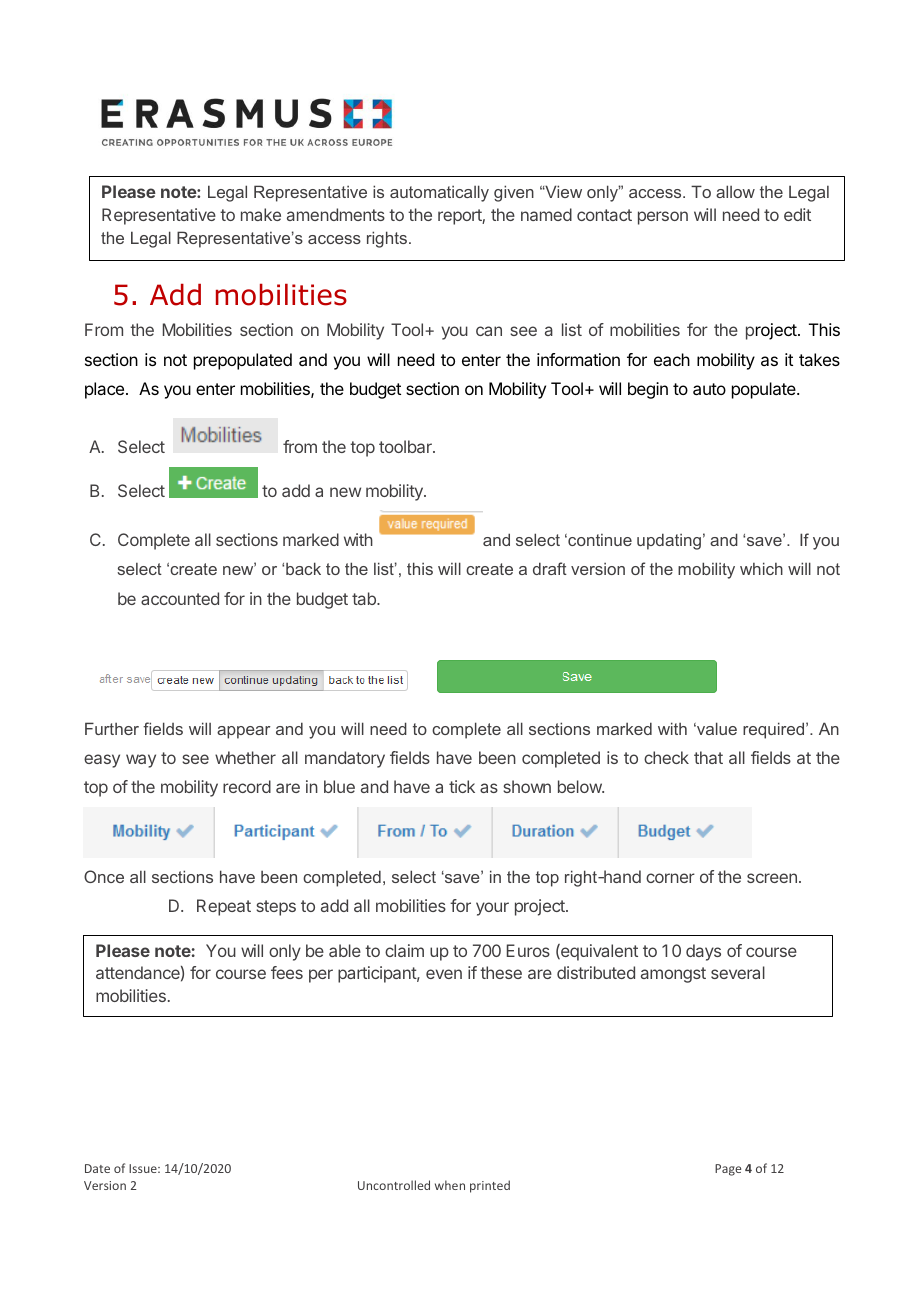 This image has width=924, height=1308. Describe the element at coordinates (462, 786) in the image. I see `tick` at that location.
